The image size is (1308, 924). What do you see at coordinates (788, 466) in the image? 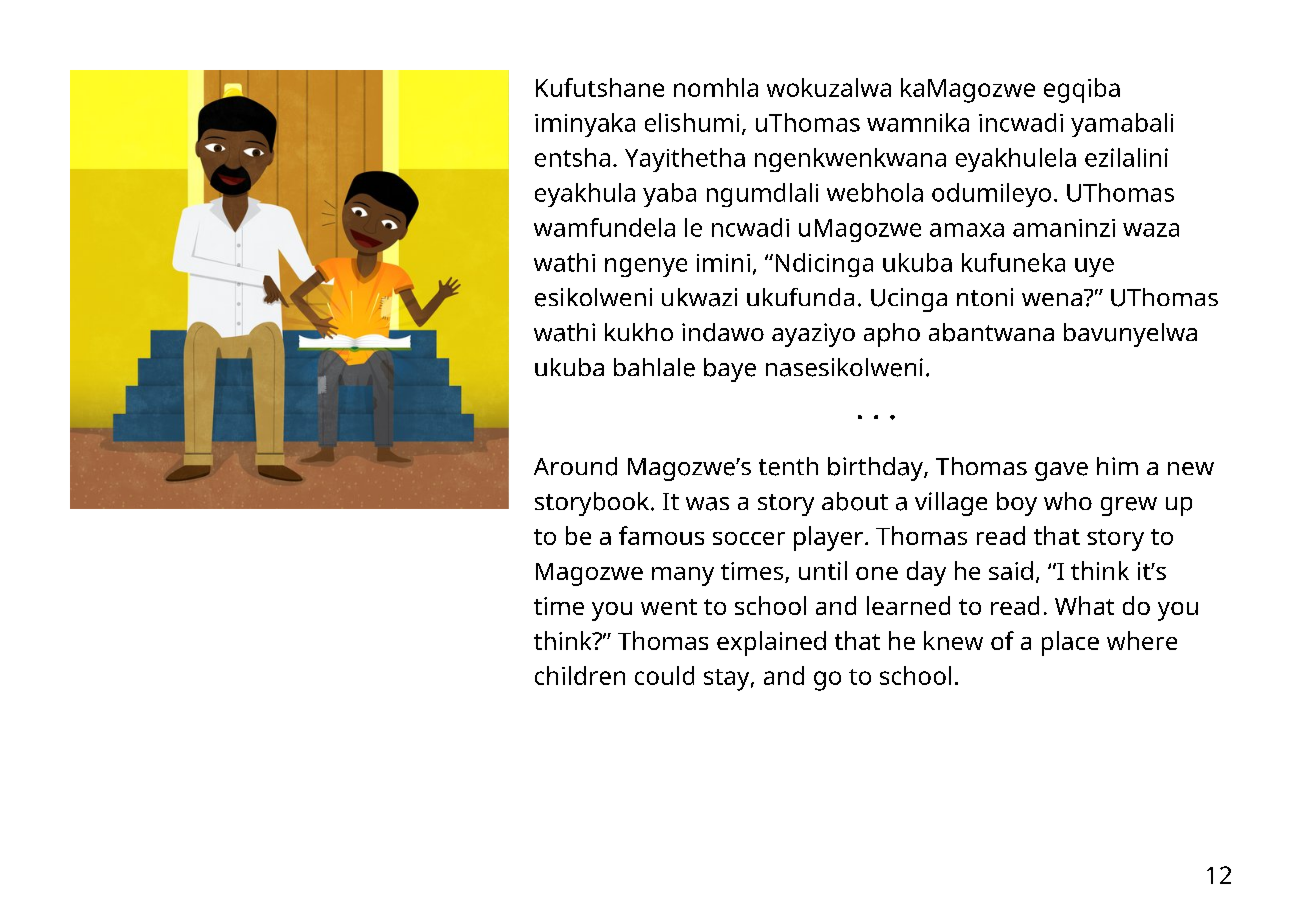
I see `tenth` at bounding box center [788, 466].
